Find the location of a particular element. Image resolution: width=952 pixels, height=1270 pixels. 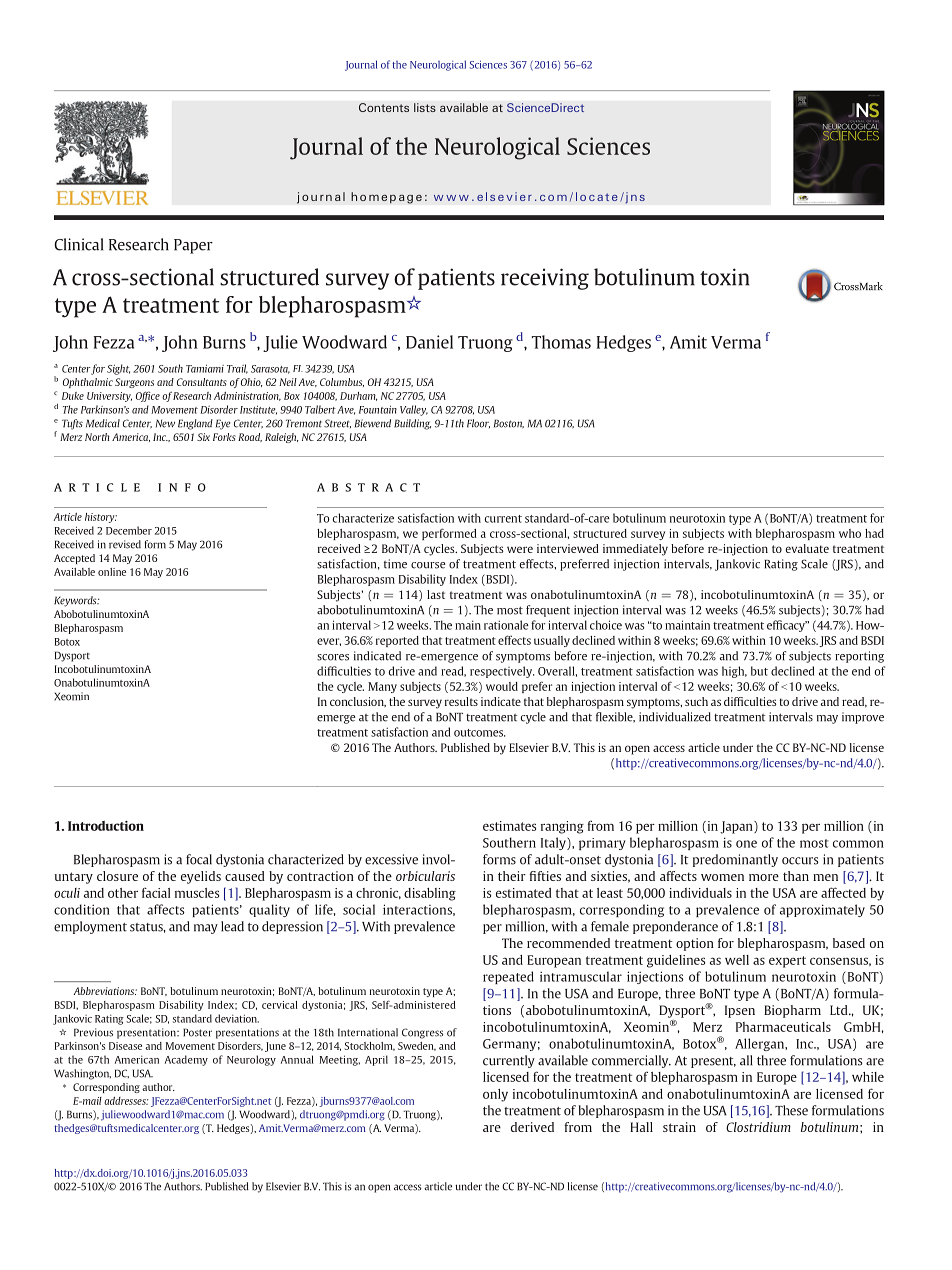

only is located at coordinates (495, 1095).
